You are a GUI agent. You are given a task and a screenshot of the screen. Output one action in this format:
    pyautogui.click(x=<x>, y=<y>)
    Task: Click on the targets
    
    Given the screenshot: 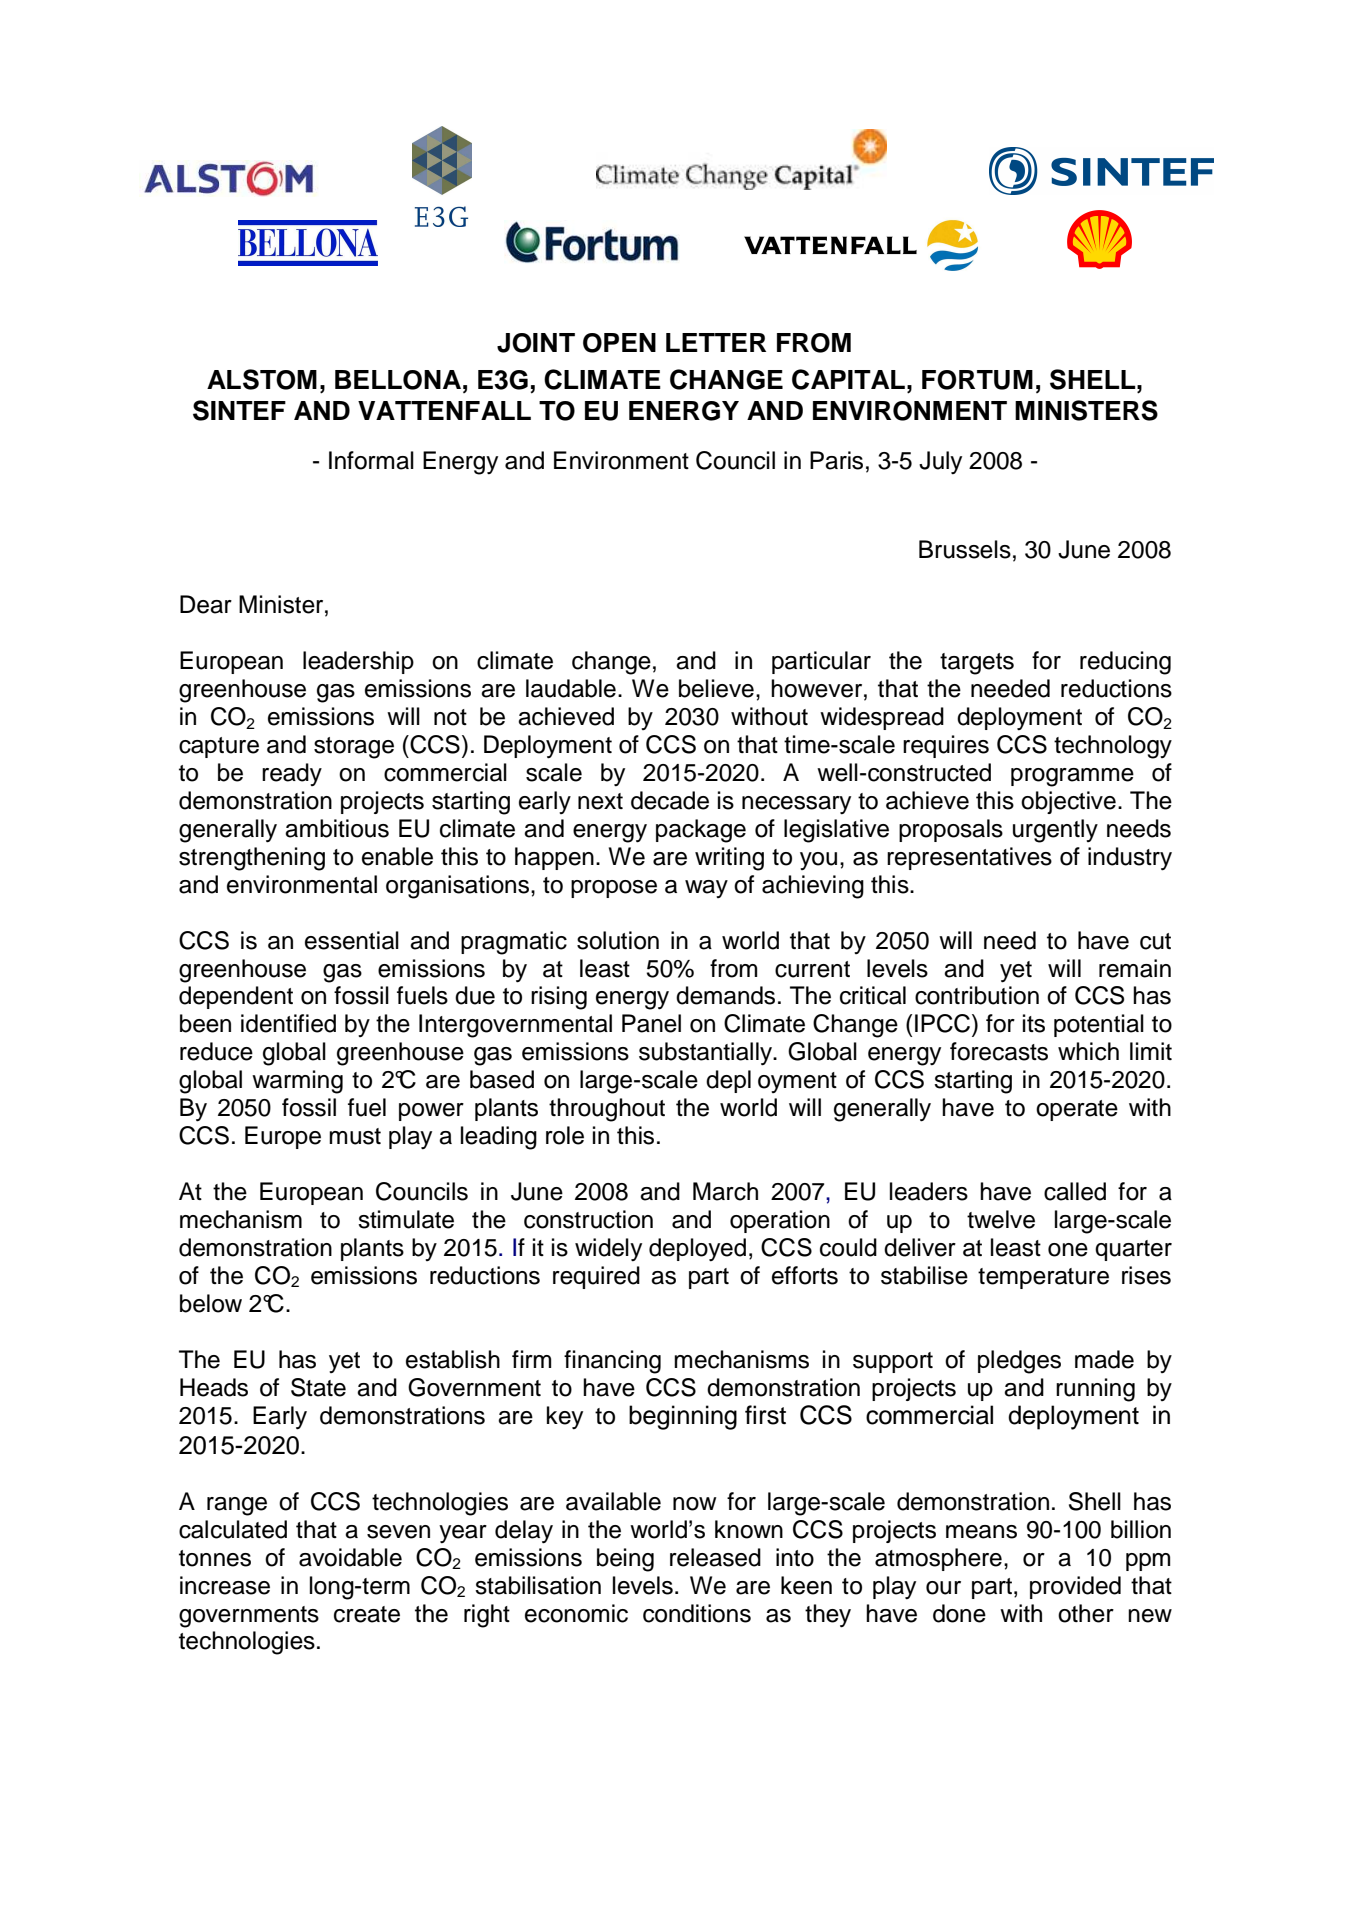 What is the action you would take?
    pyautogui.click(x=977, y=664)
